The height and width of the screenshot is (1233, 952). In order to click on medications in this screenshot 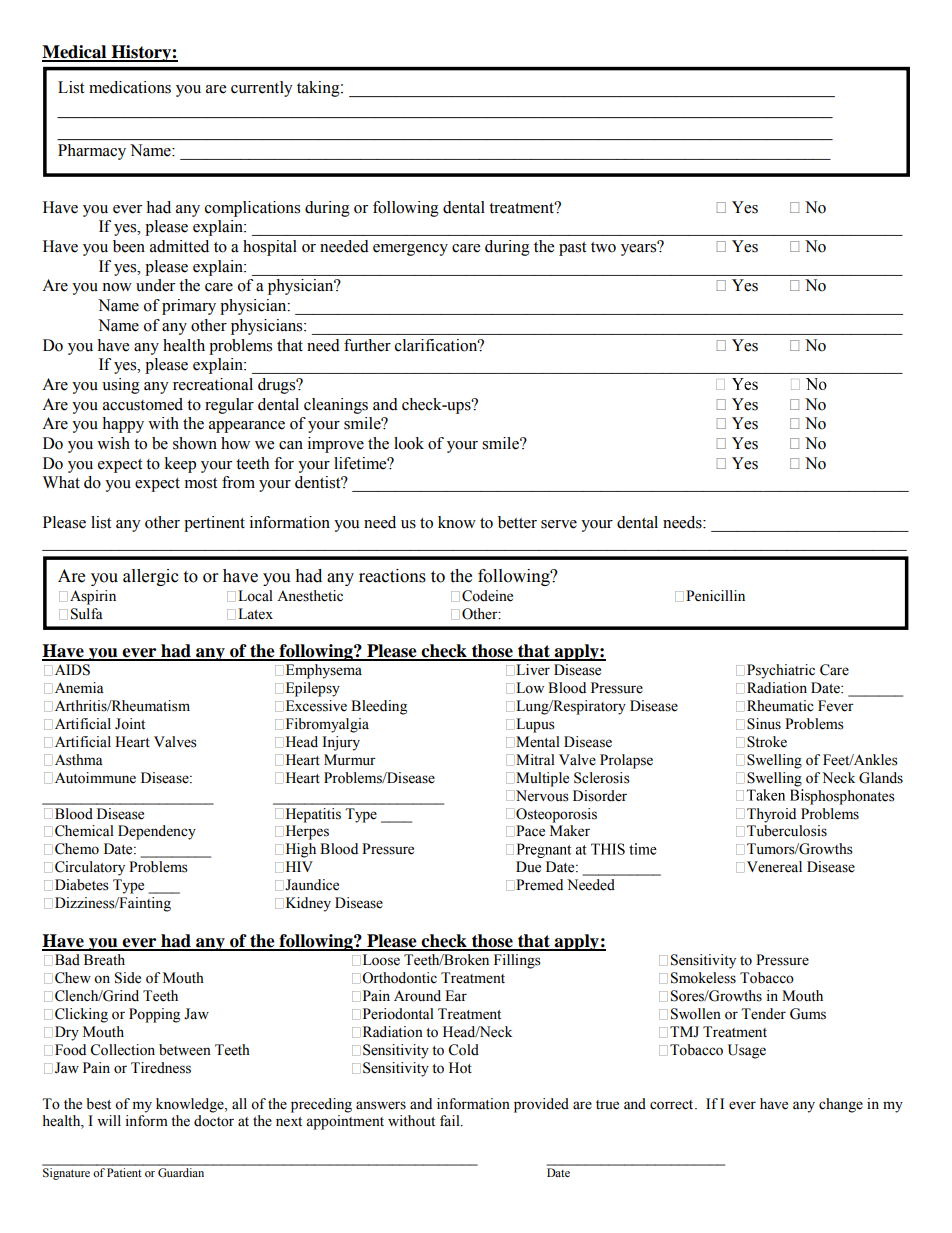, I will do `click(130, 87)`.
